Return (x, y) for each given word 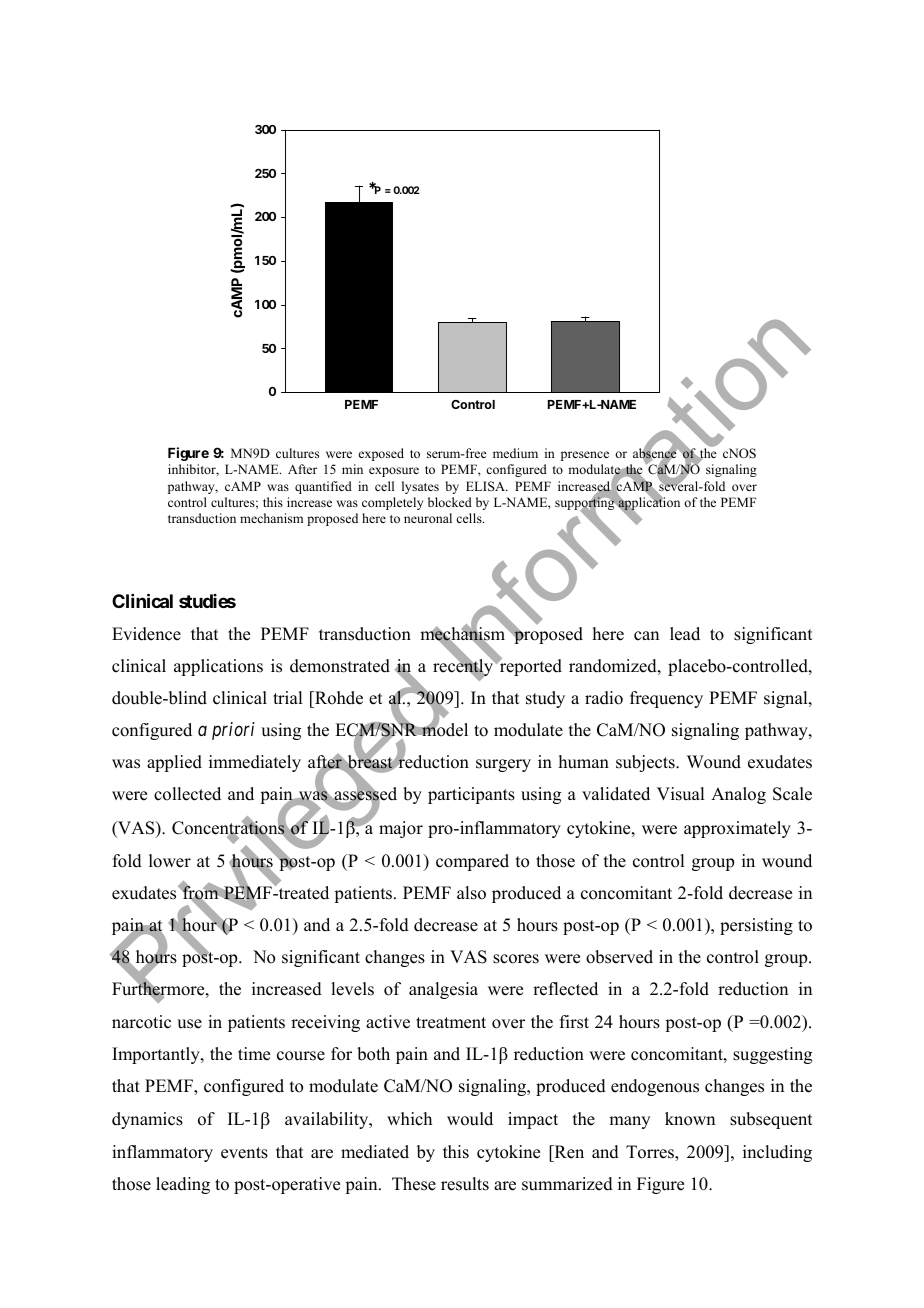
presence (585, 456)
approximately (737, 829)
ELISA (486, 486)
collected (187, 794)
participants (471, 795)
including (777, 1153)
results (465, 1184)
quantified (323, 487)
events (244, 1153)
